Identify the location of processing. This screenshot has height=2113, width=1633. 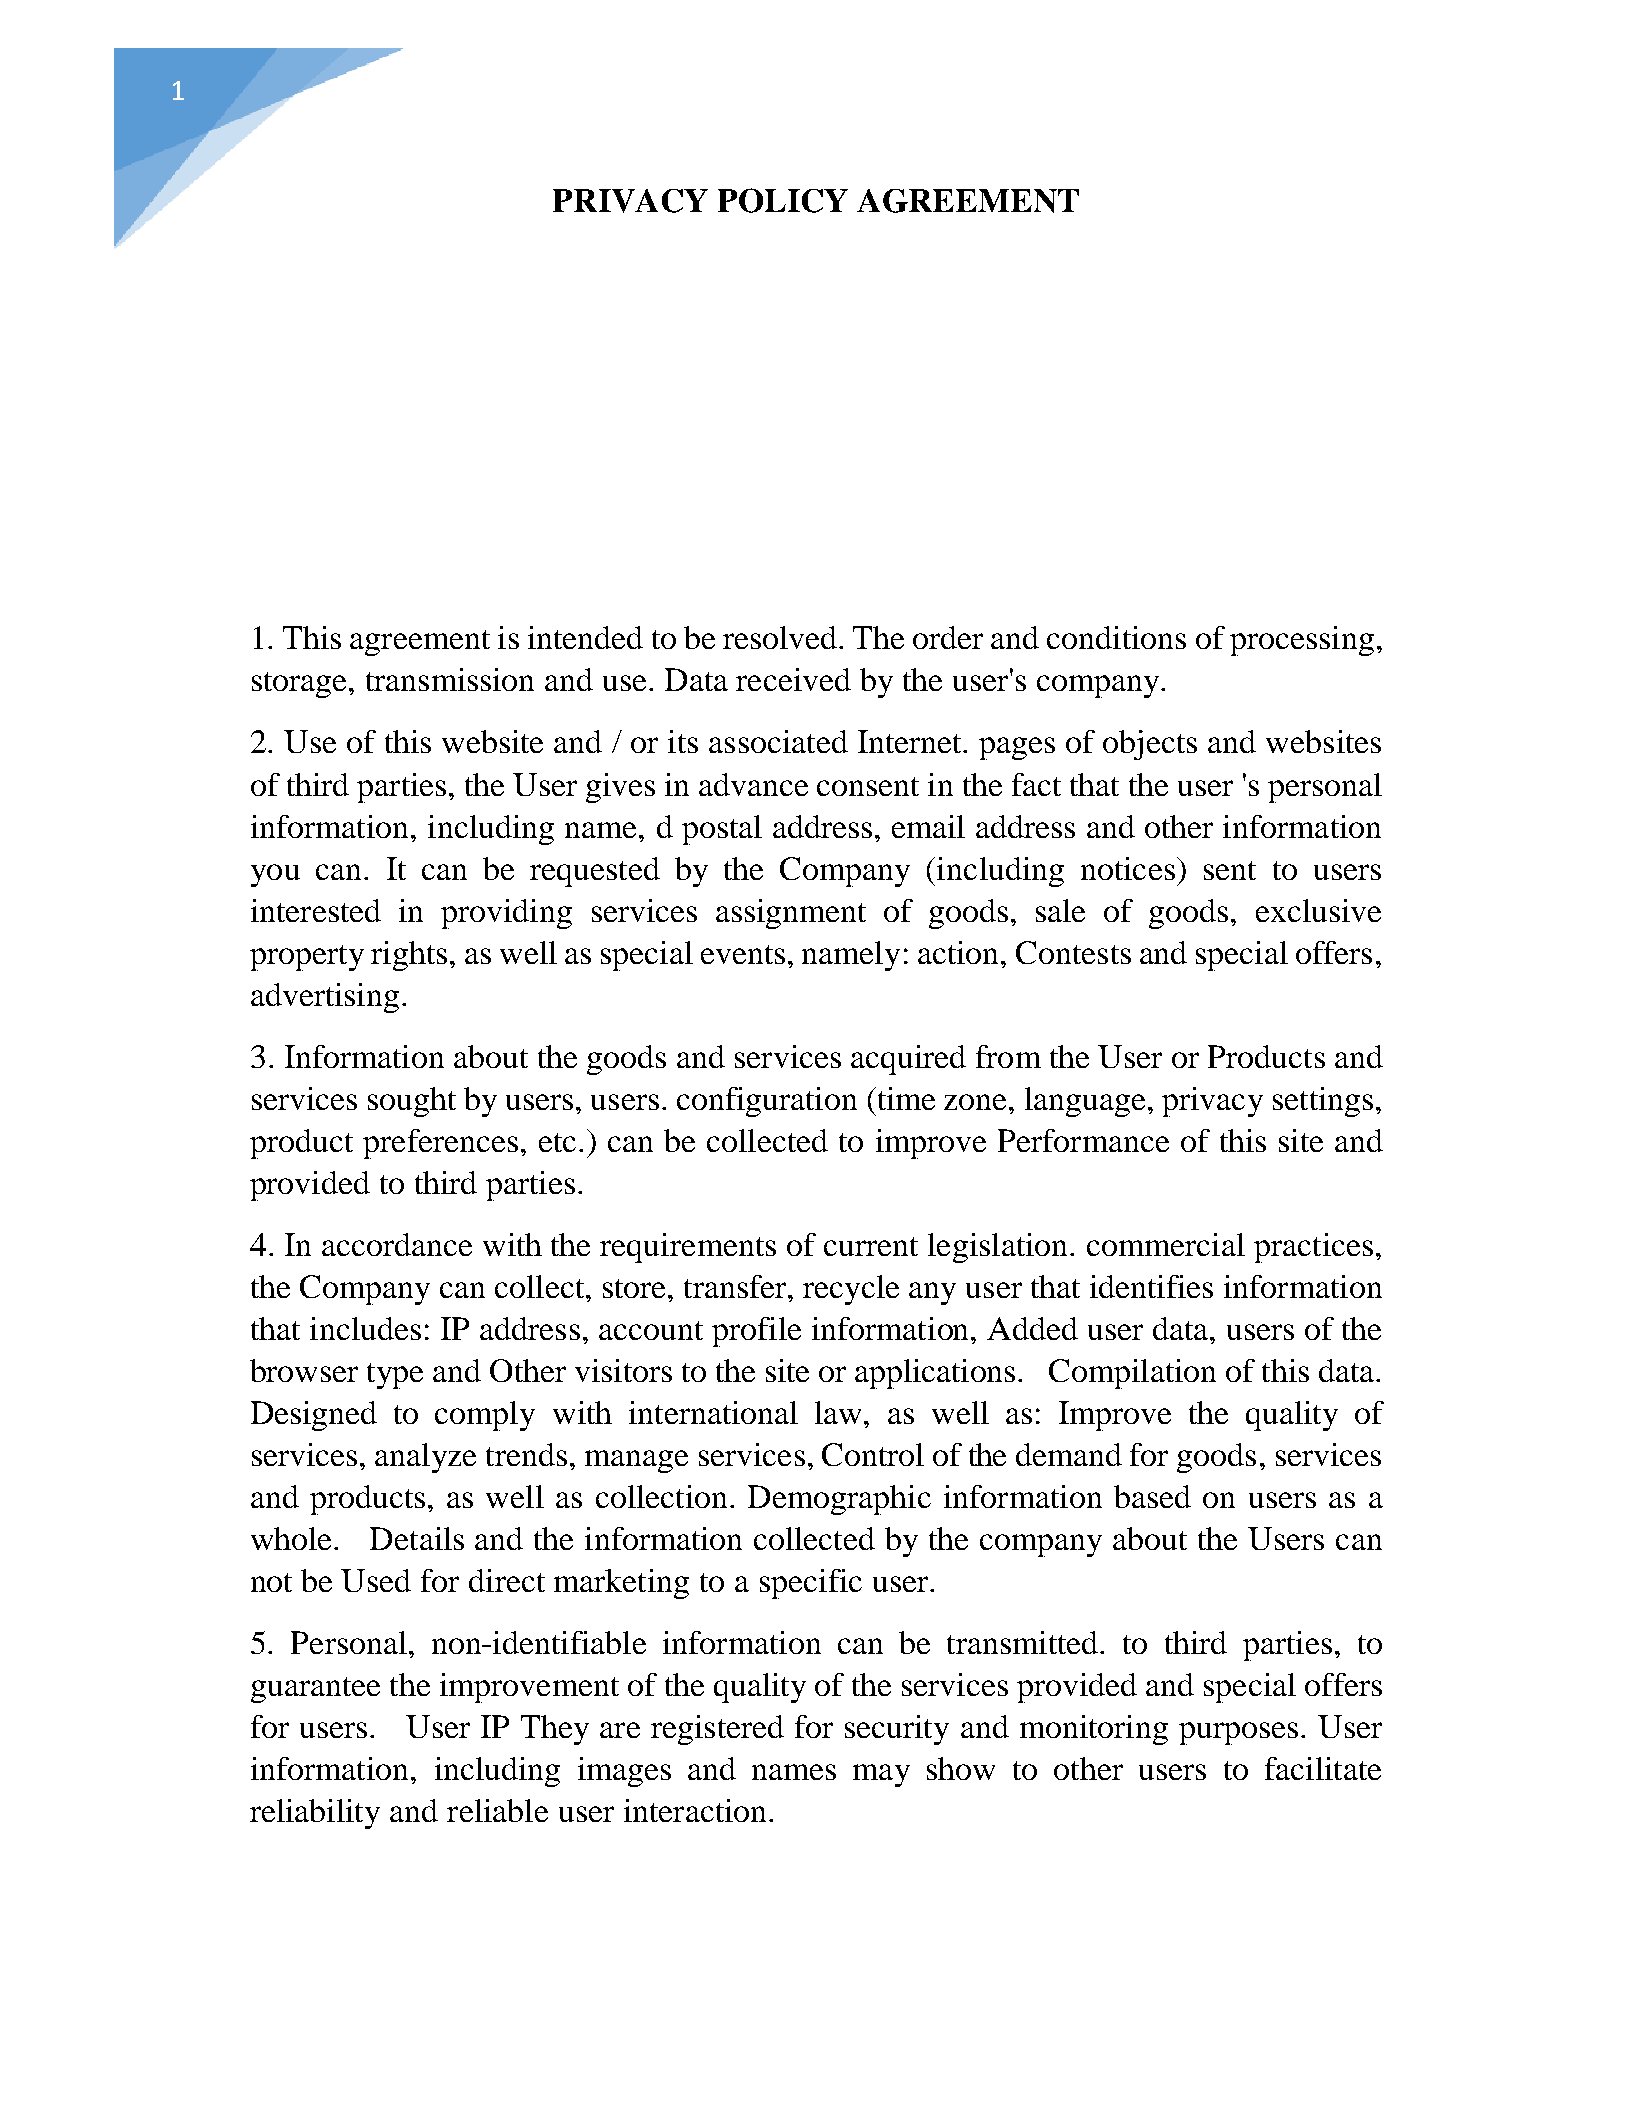
(1302, 641).
